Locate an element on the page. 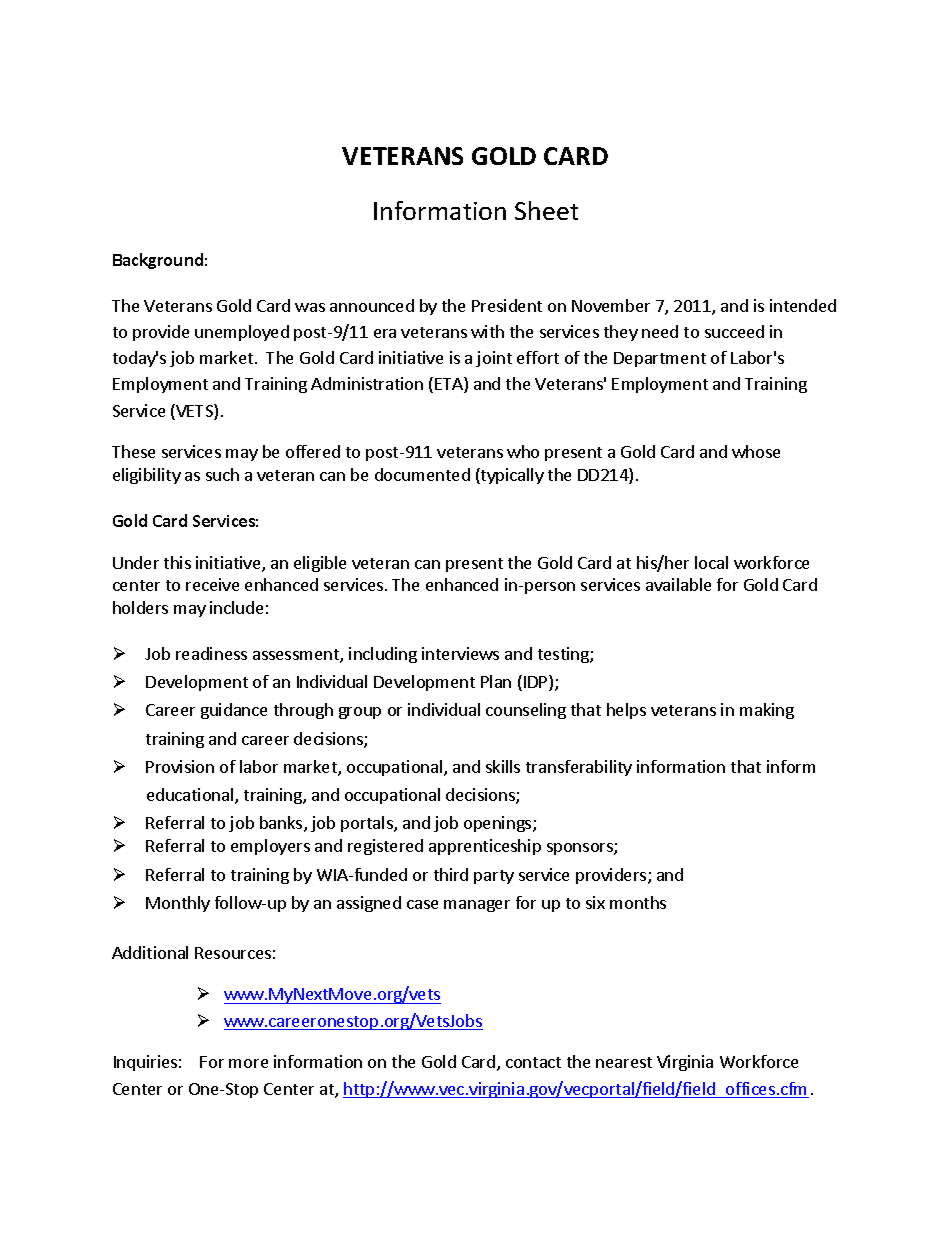 This document has width=952, height=1233. intended is located at coordinates (803, 305).
